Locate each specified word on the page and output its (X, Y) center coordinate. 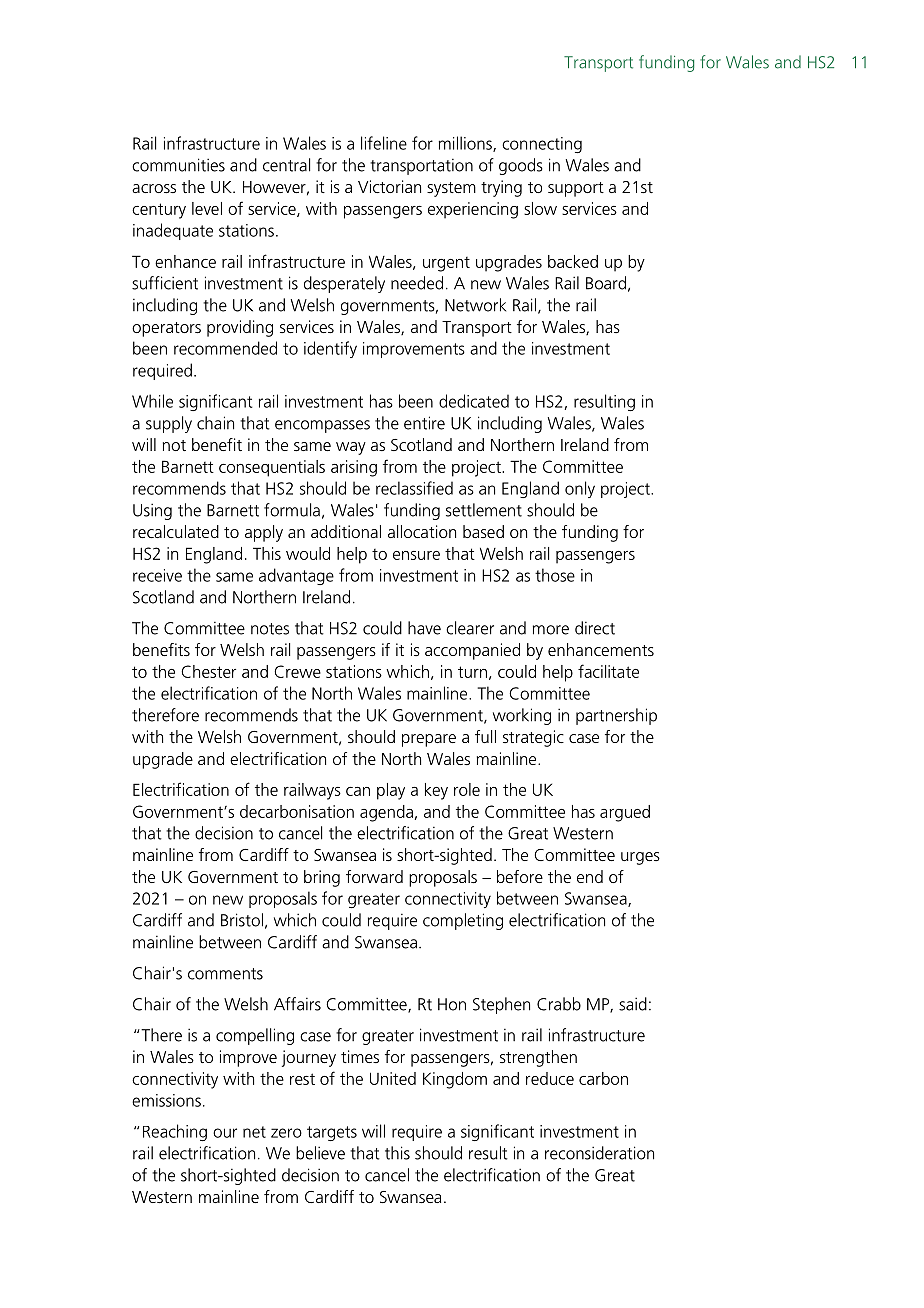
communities (178, 165)
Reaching (175, 1132)
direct (595, 628)
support (576, 189)
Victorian (389, 186)
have (424, 628)
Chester (208, 671)
